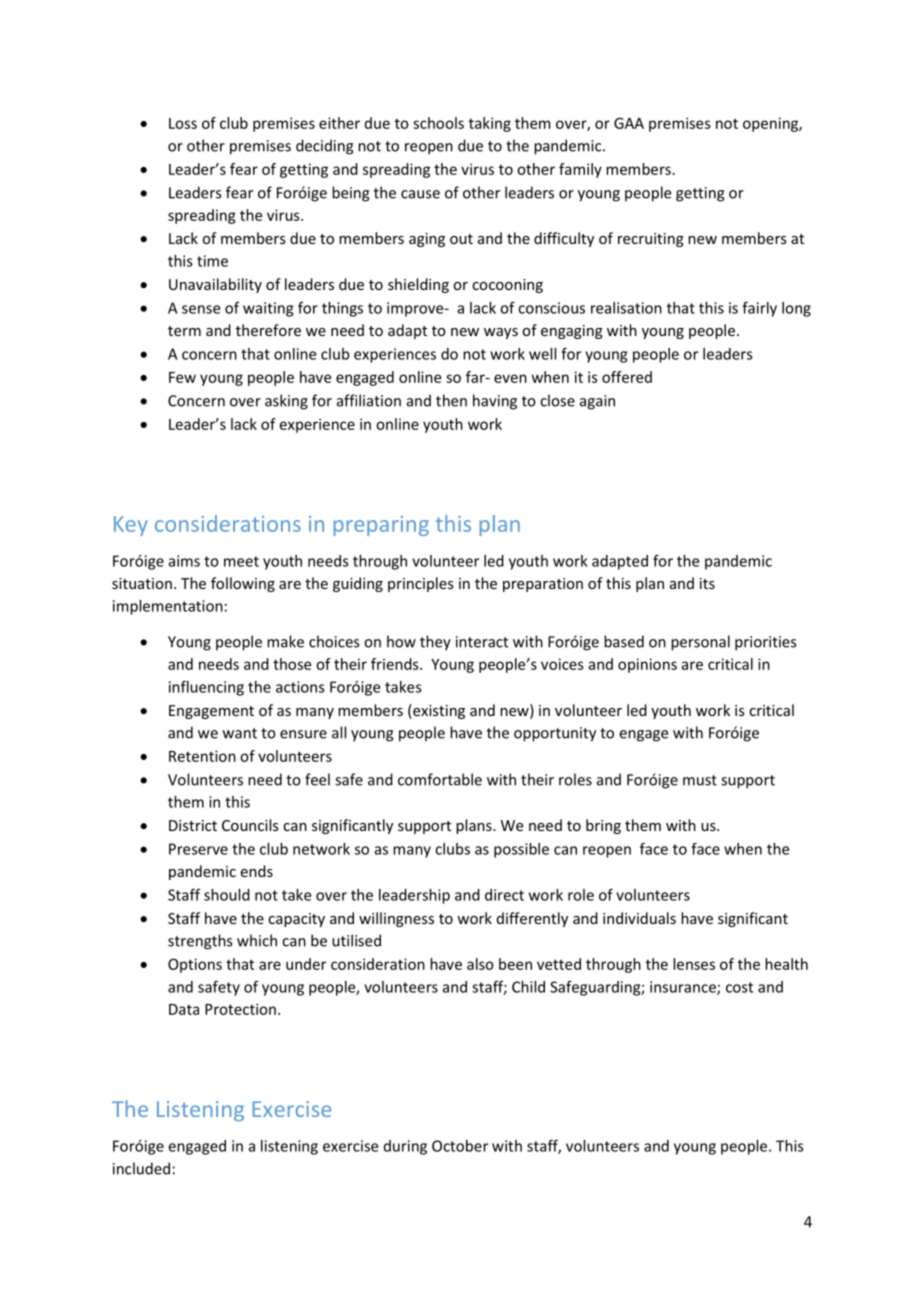 Image resolution: width=924 pixels, height=1308 pixels. I want to click on interact, so click(482, 642).
